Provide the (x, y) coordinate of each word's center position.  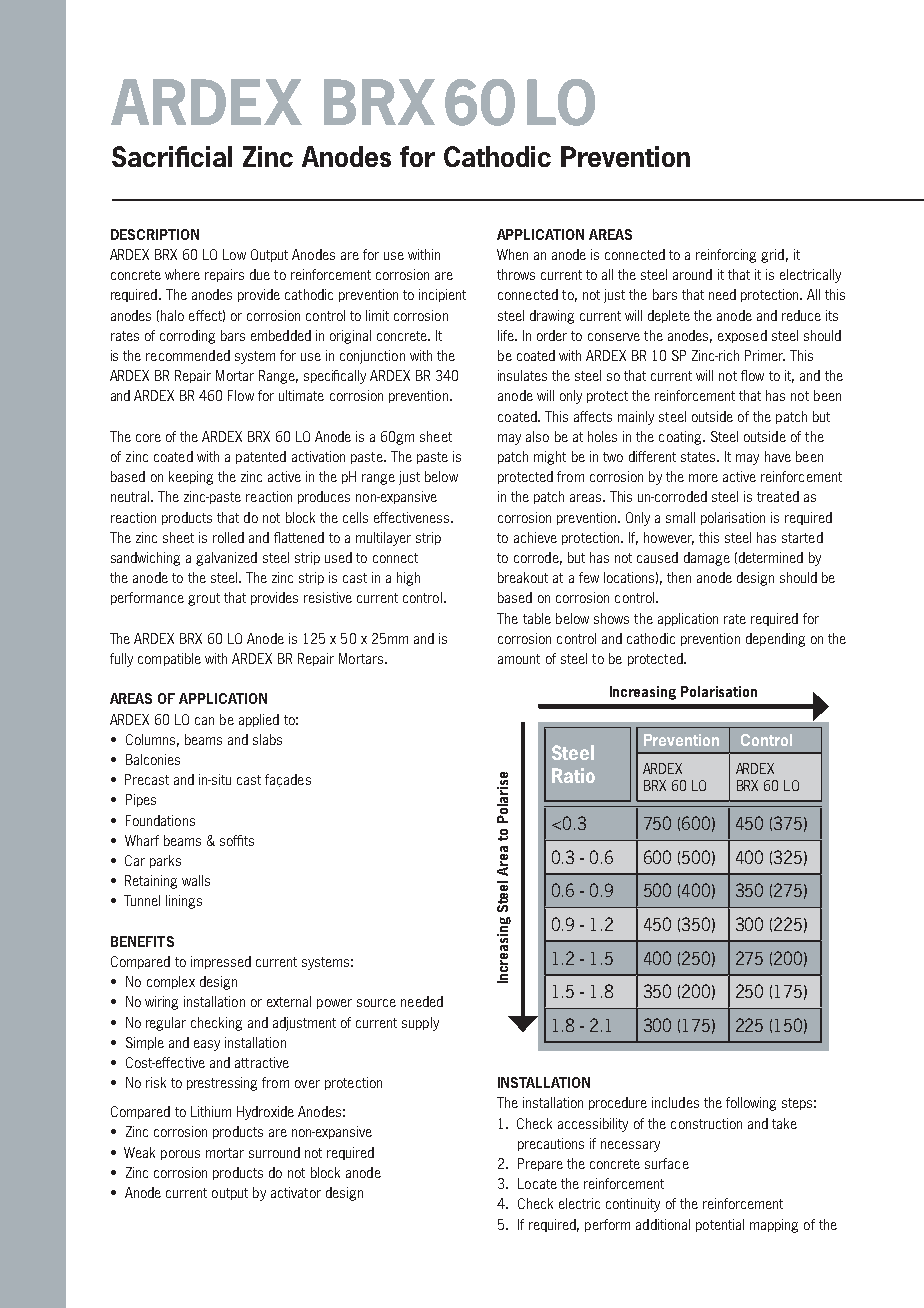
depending (775, 640)
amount (519, 659)
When (512, 254)
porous (180, 1155)
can (204, 721)
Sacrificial (172, 156)
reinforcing (726, 256)
